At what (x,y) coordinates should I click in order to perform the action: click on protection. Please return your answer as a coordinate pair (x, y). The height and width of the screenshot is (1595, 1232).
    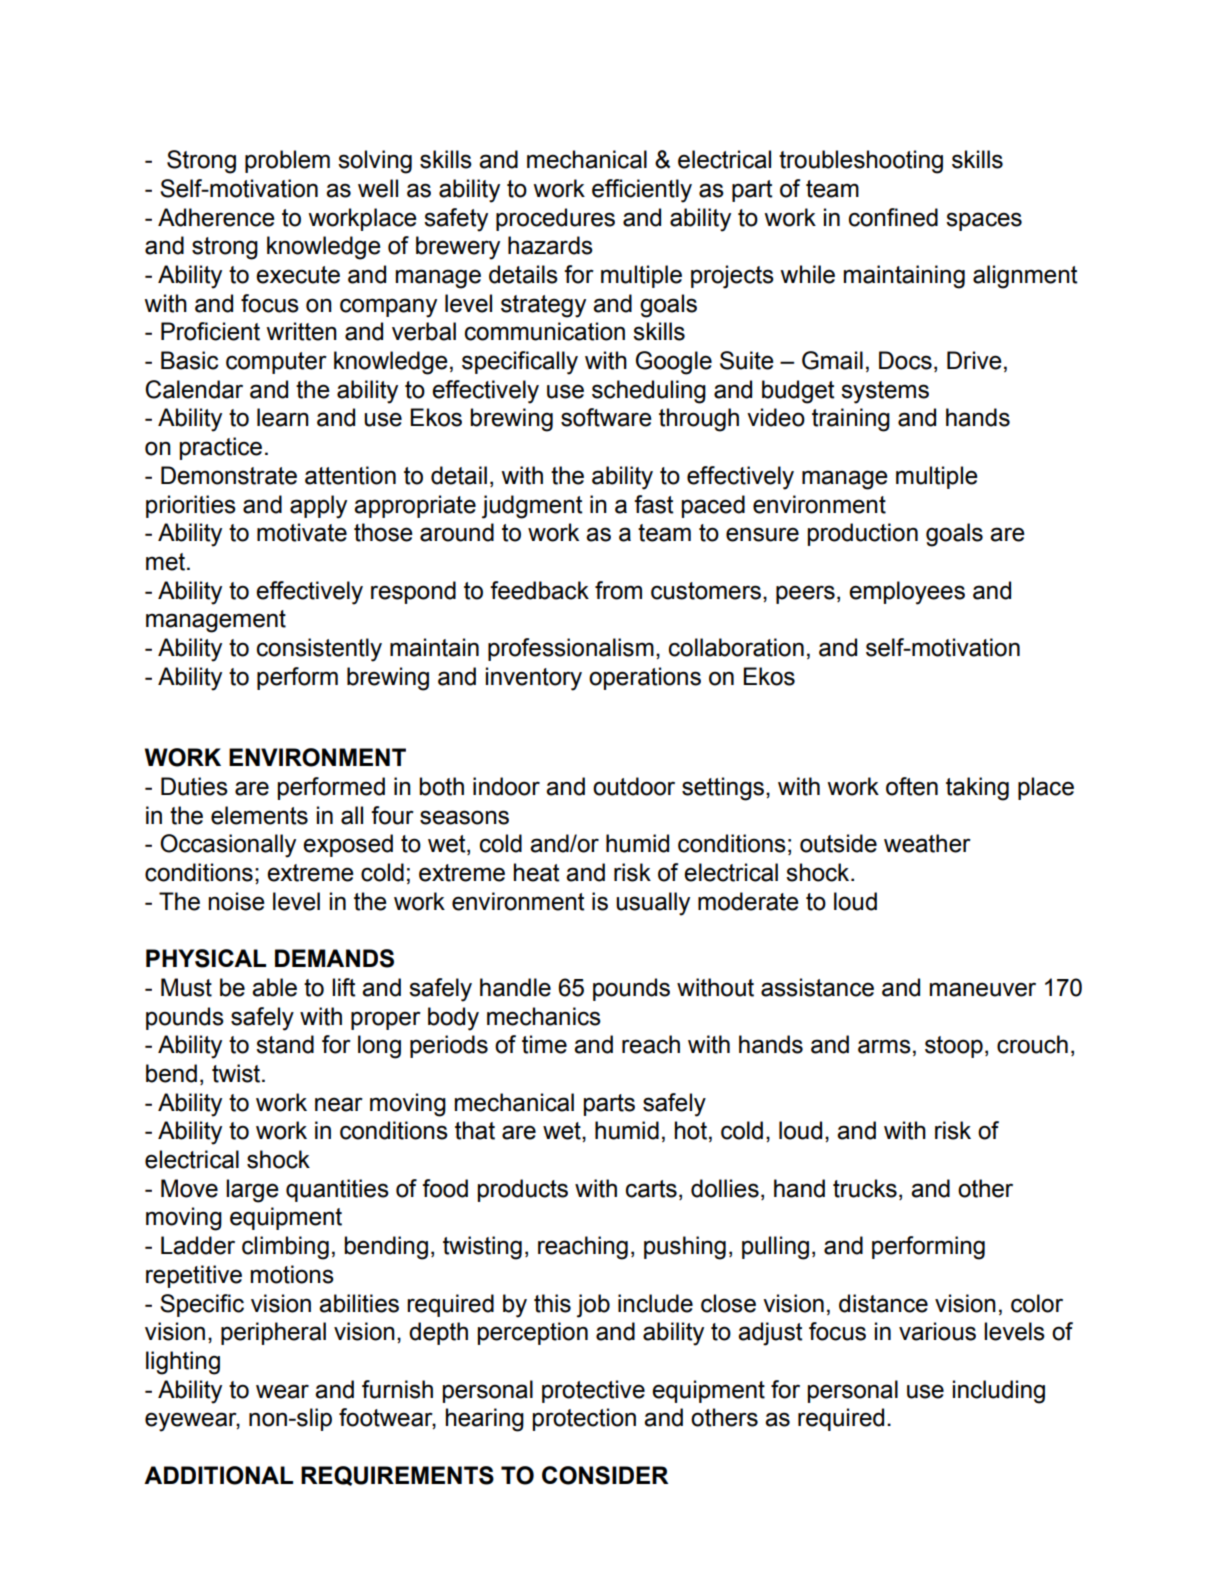
    Looking at the image, I should click on (584, 1419).
